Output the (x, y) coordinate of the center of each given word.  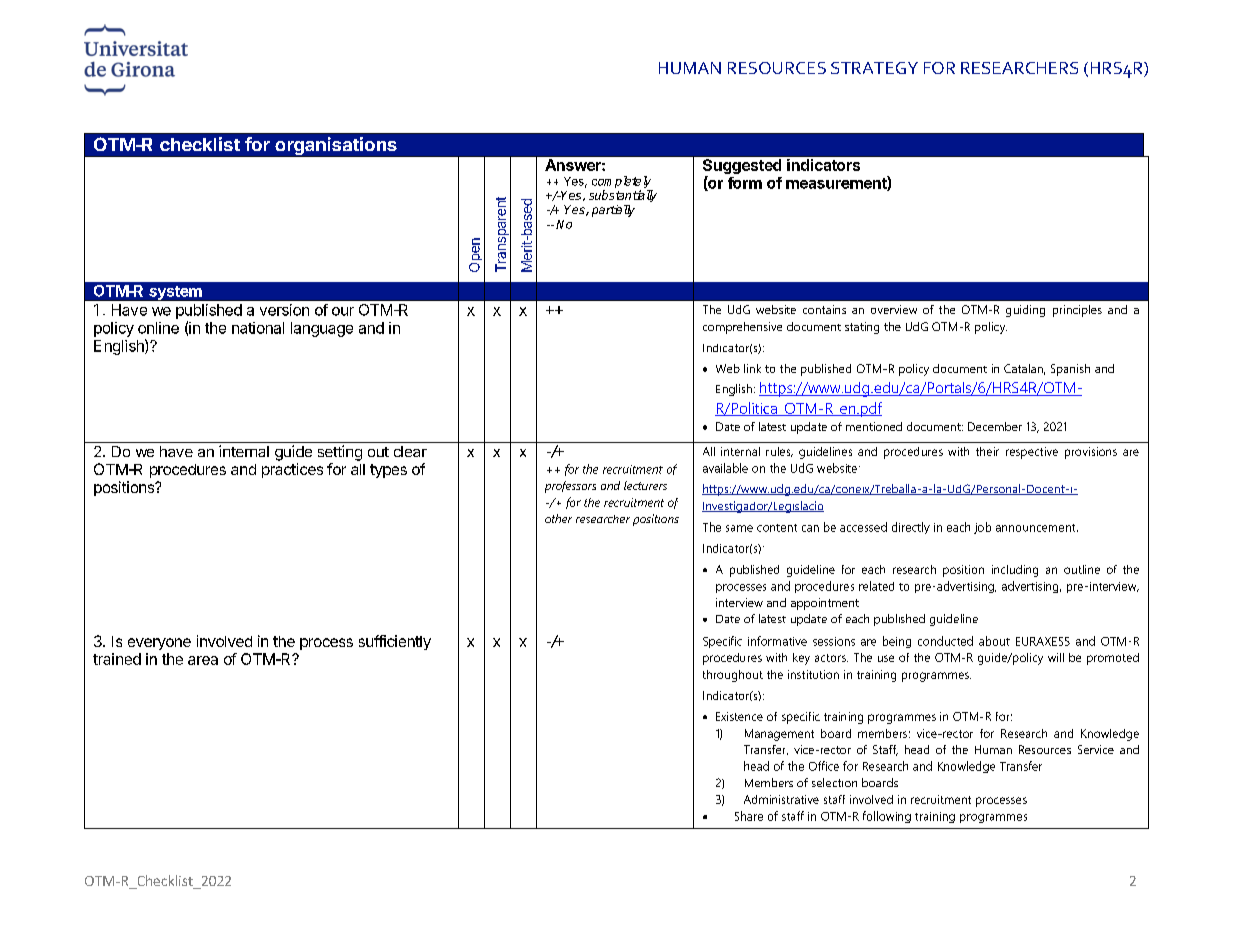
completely (622, 183)
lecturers (645, 485)
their (987, 451)
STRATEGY (874, 68)
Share (749, 816)
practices (292, 470)
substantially (623, 196)
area (203, 660)
